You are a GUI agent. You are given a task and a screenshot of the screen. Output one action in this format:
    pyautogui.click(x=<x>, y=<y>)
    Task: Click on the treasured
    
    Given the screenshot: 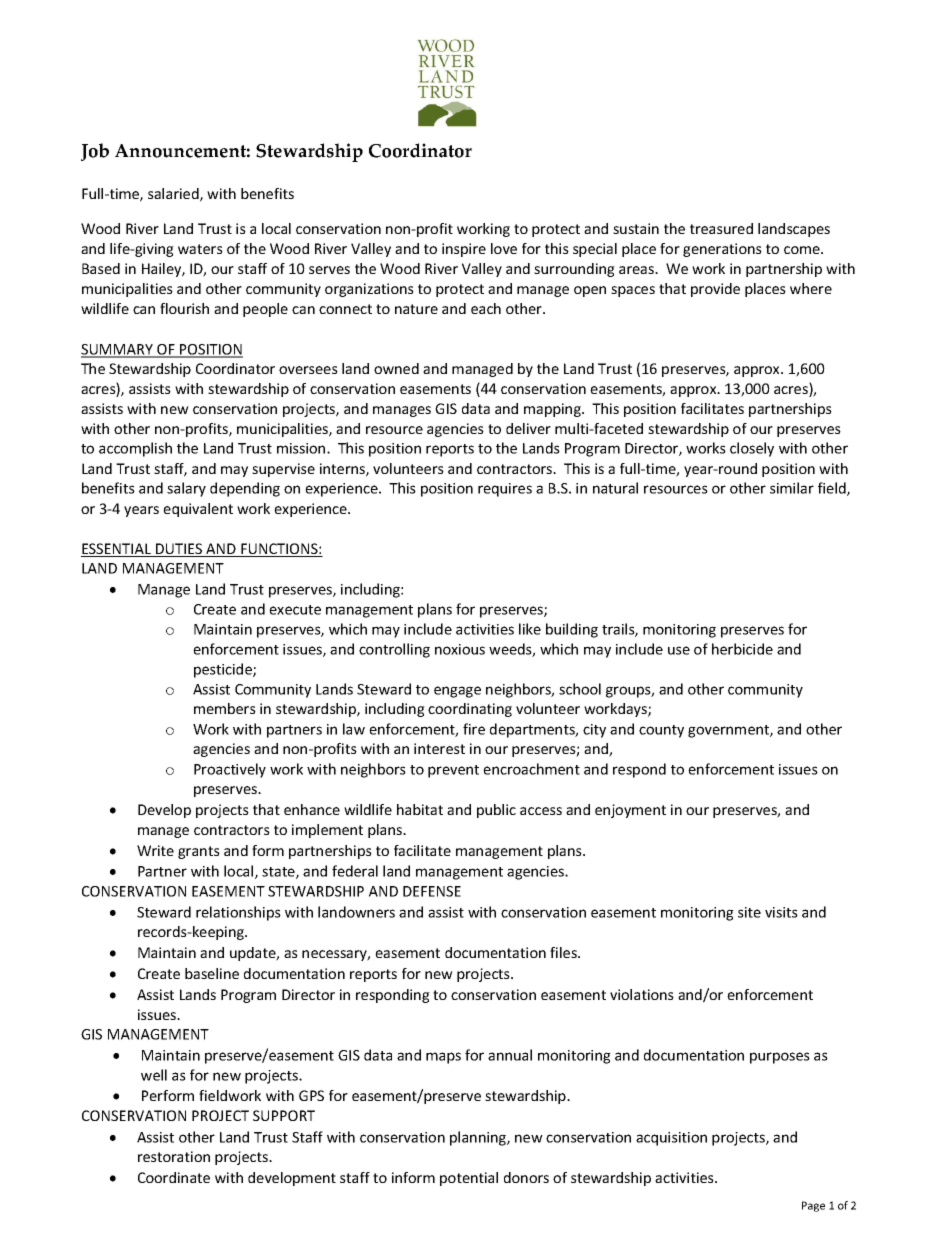 What is the action you would take?
    pyautogui.click(x=721, y=228)
